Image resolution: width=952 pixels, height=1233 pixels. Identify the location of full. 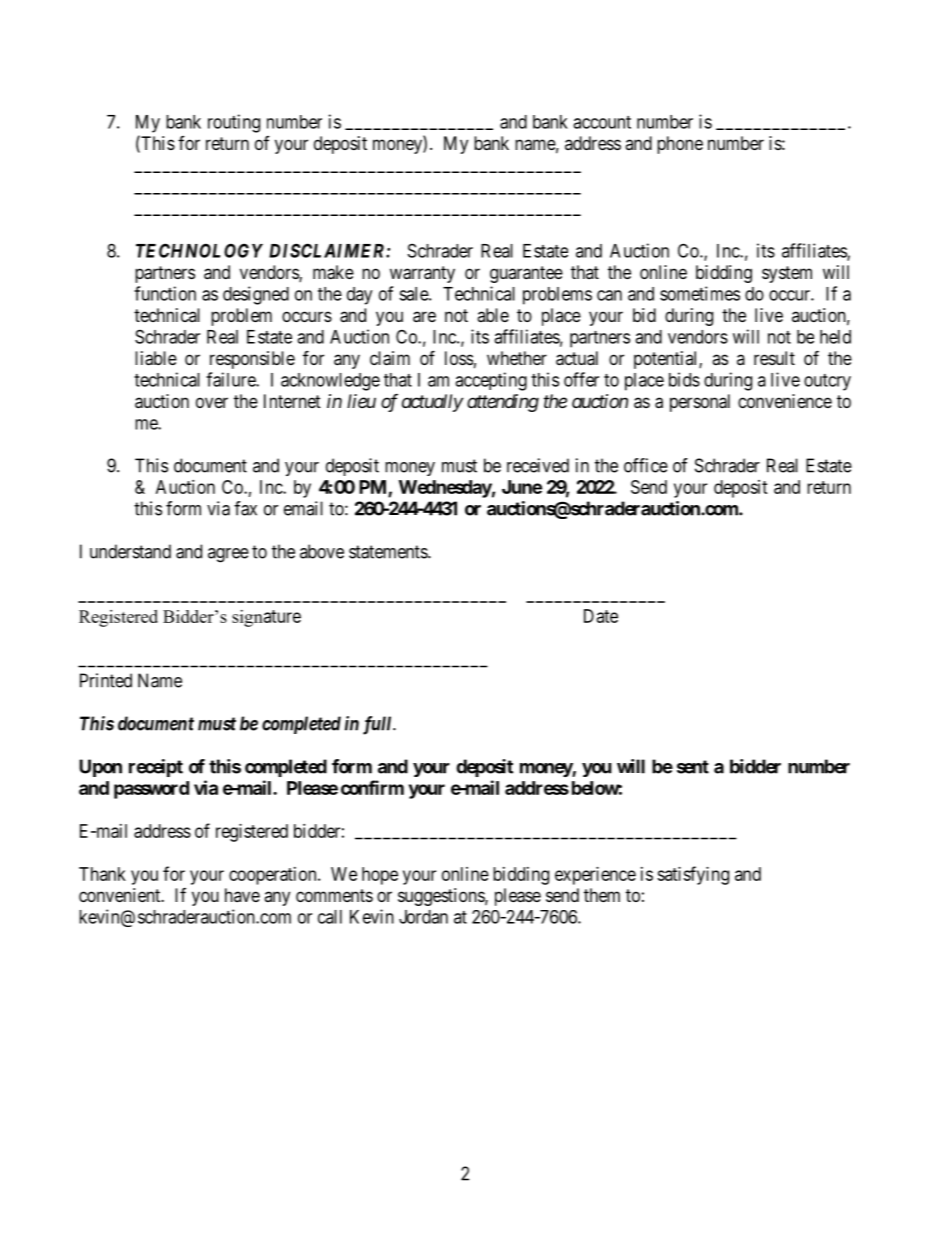
(378, 725).
